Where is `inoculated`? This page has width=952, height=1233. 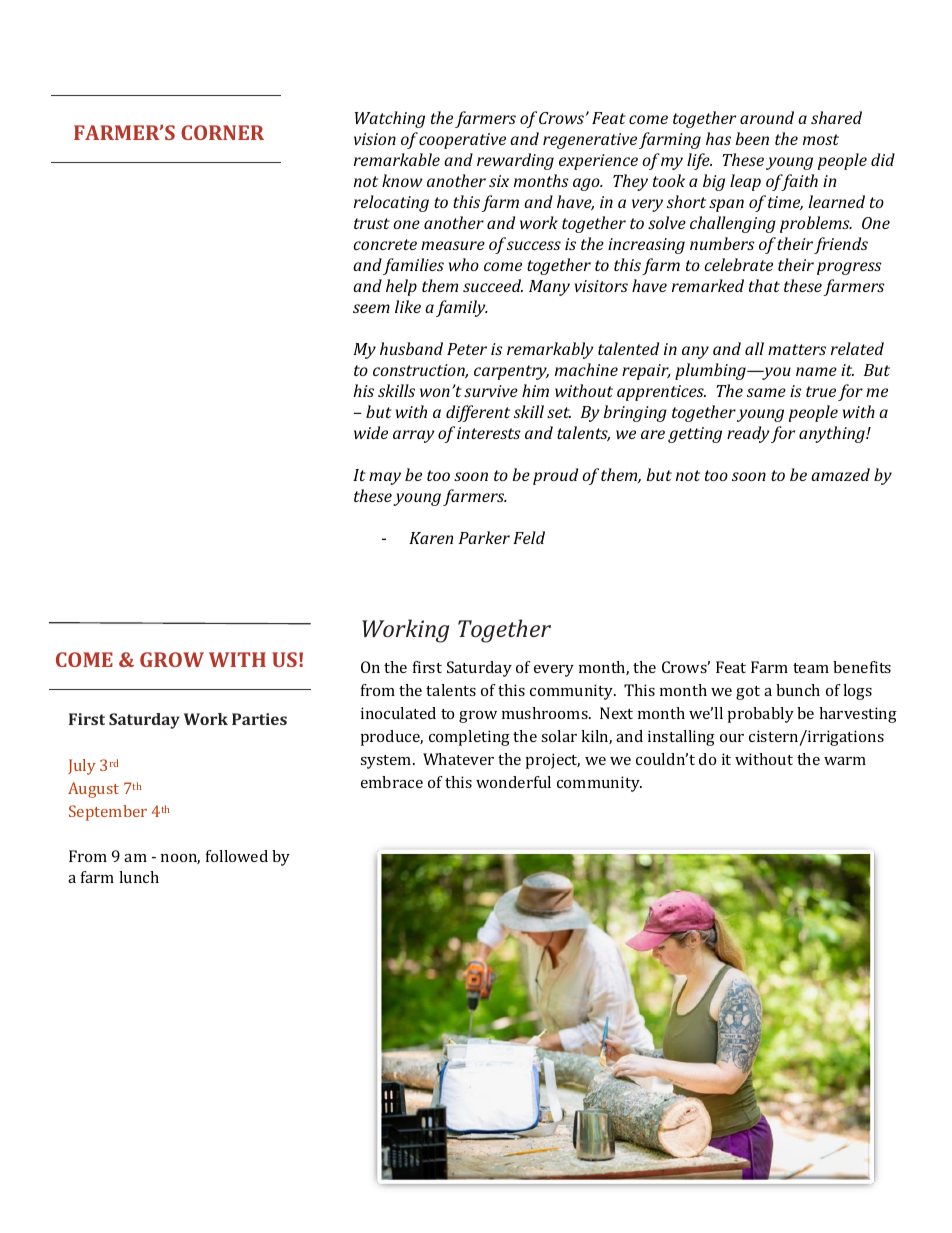 inoculated is located at coordinates (398, 713).
